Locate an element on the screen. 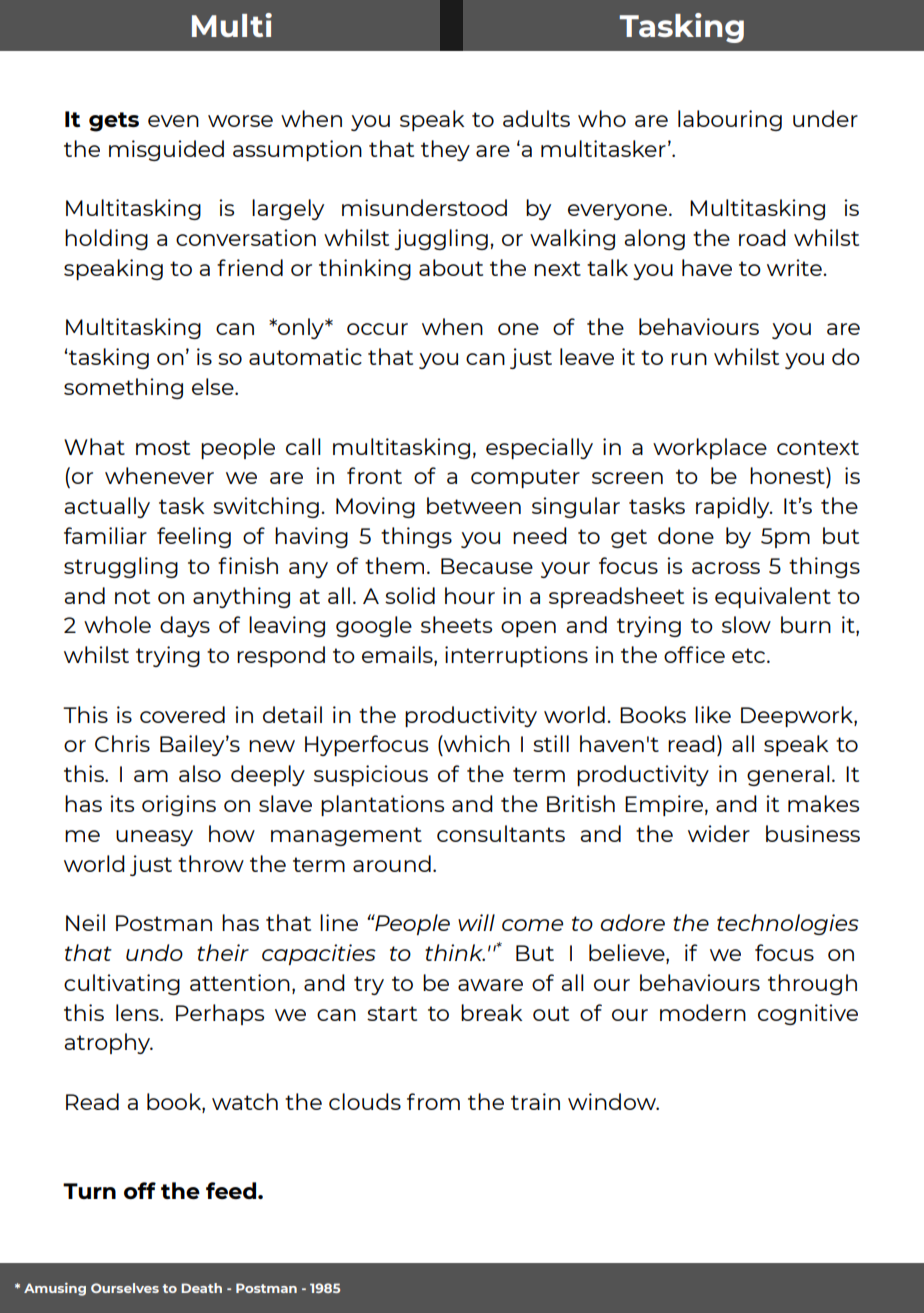 The image size is (924, 1313). most is located at coordinates (163, 447).
